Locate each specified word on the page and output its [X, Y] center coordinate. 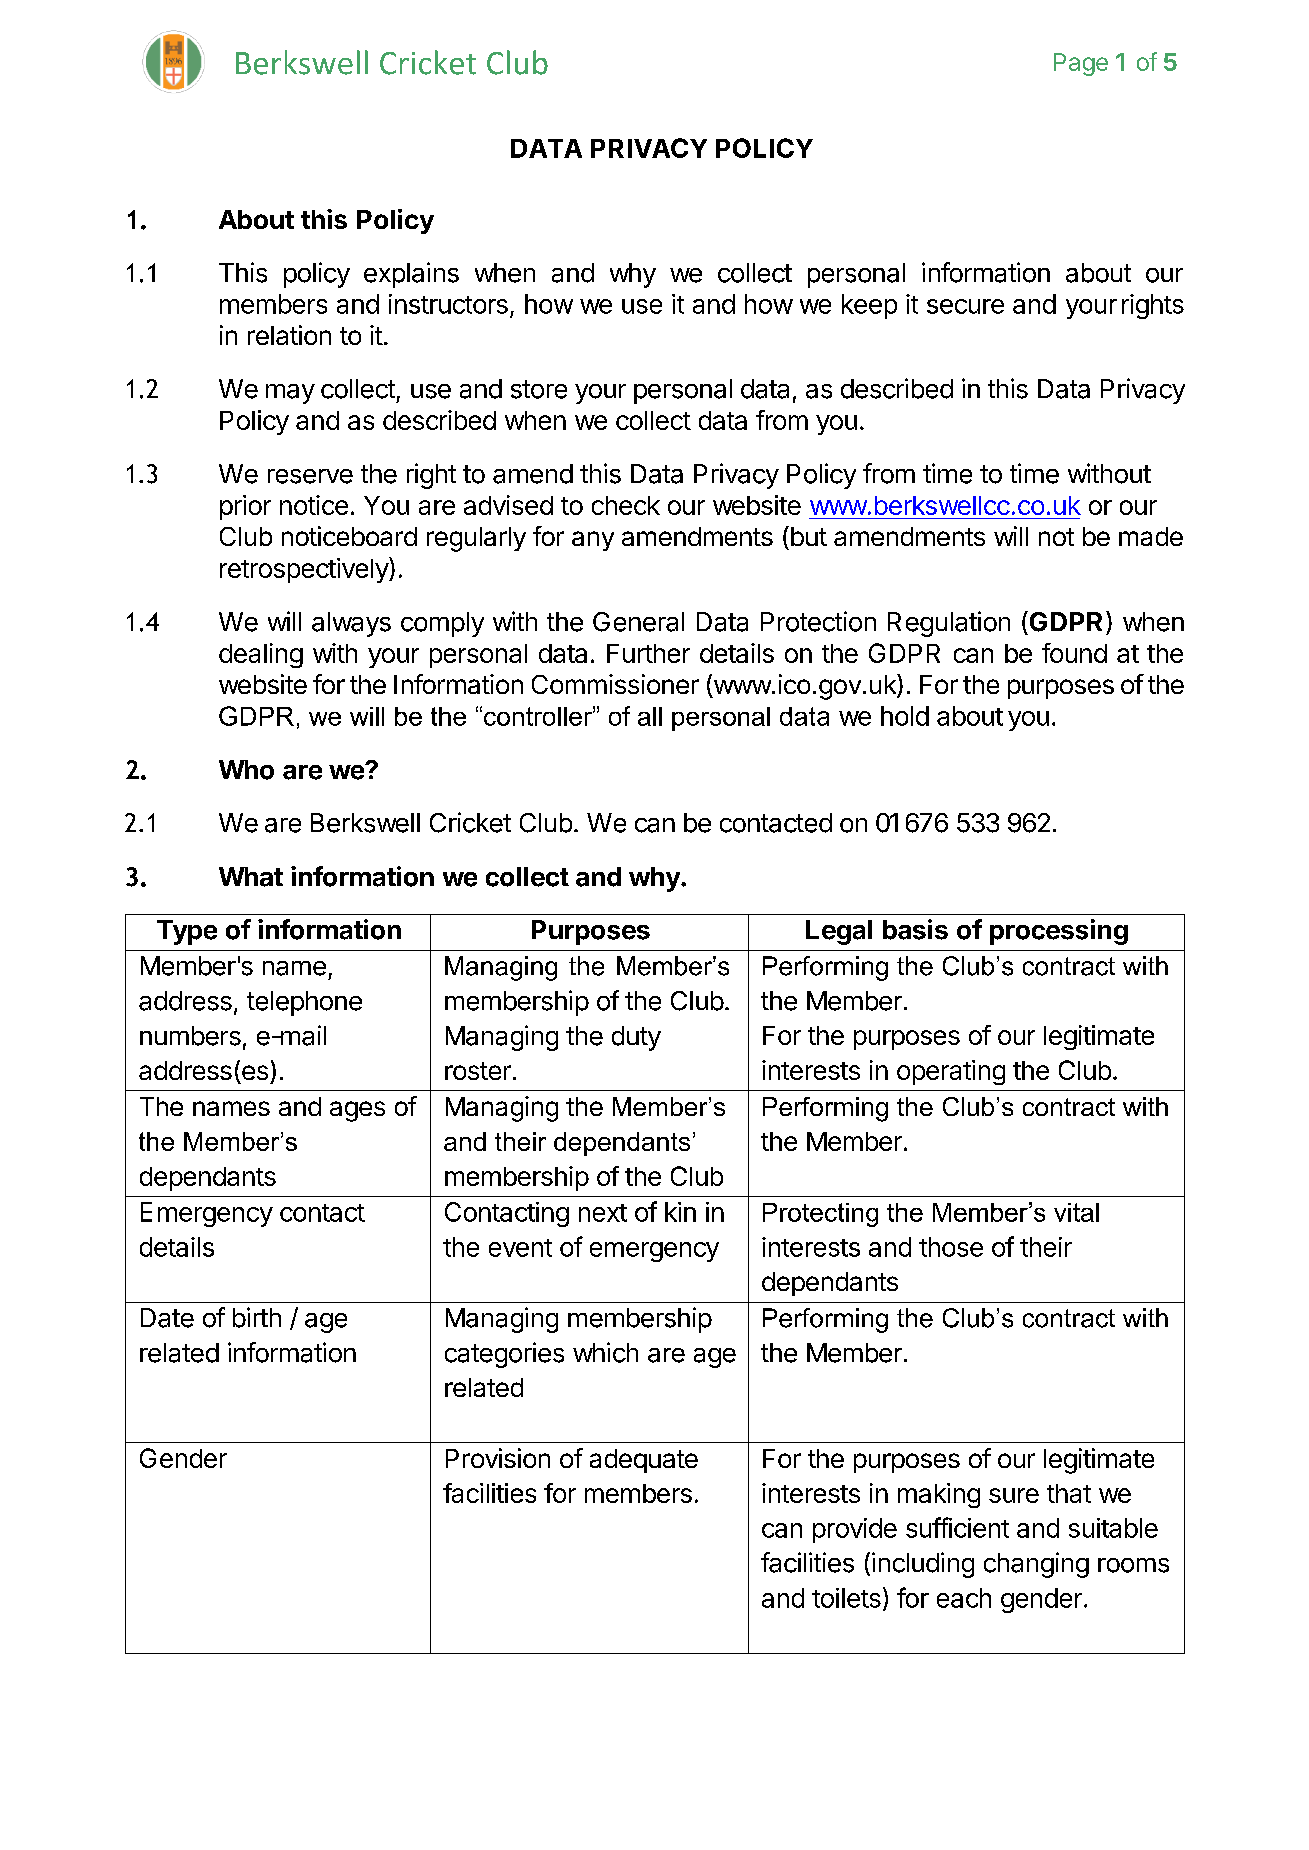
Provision [498, 1458]
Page [1081, 64]
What [251, 877]
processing [1059, 932]
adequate [644, 1461]
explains [411, 275]
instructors [448, 304]
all [650, 716]
